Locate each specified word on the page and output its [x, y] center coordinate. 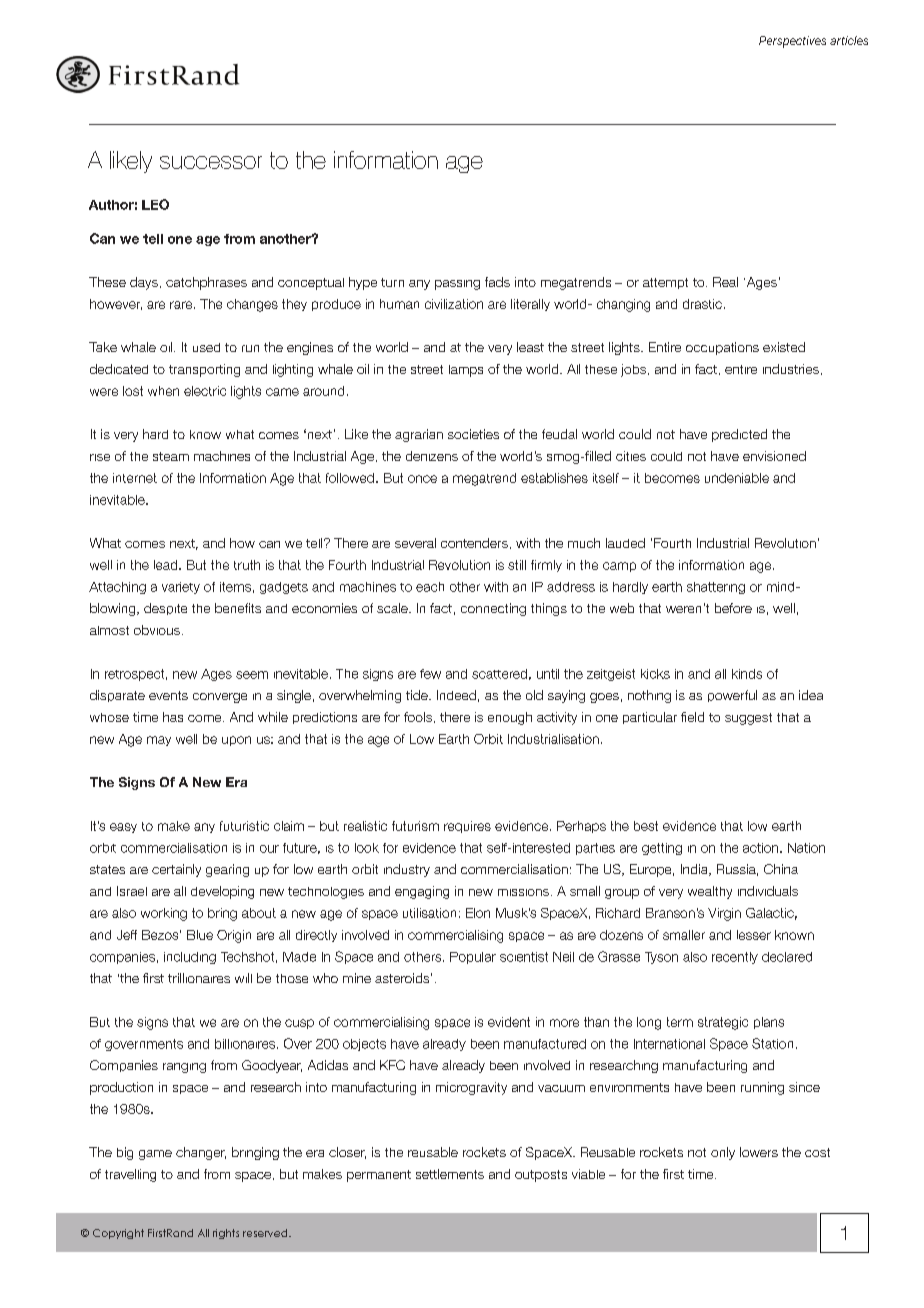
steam [171, 456]
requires [467, 827]
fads [497, 282]
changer [201, 1153]
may [159, 741]
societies [473, 434]
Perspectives [792, 42]
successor [211, 162]
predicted [739, 435]
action [762, 848]
